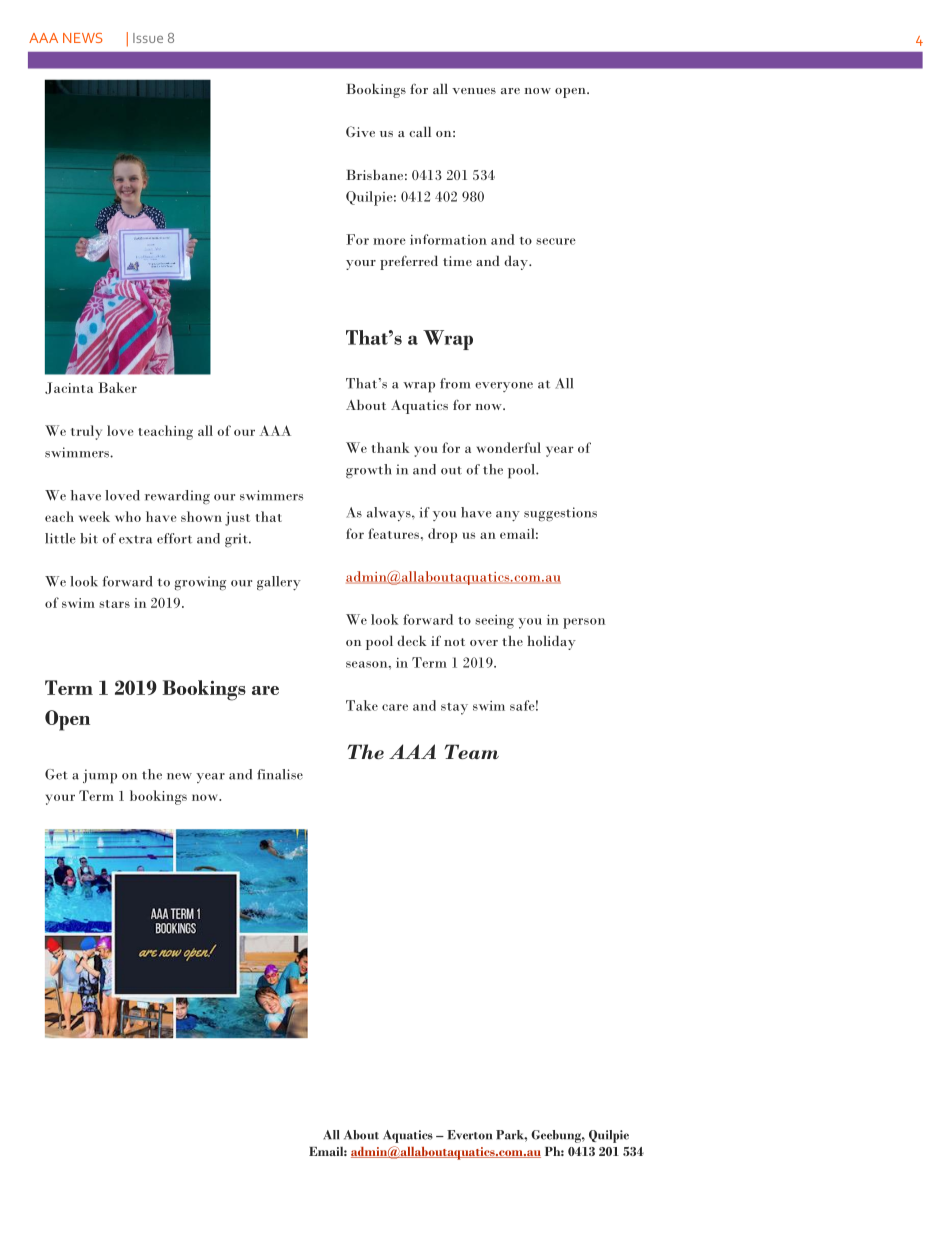  Describe the element at coordinates (148, 38) in the screenshot. I see `Issue` at that location.
